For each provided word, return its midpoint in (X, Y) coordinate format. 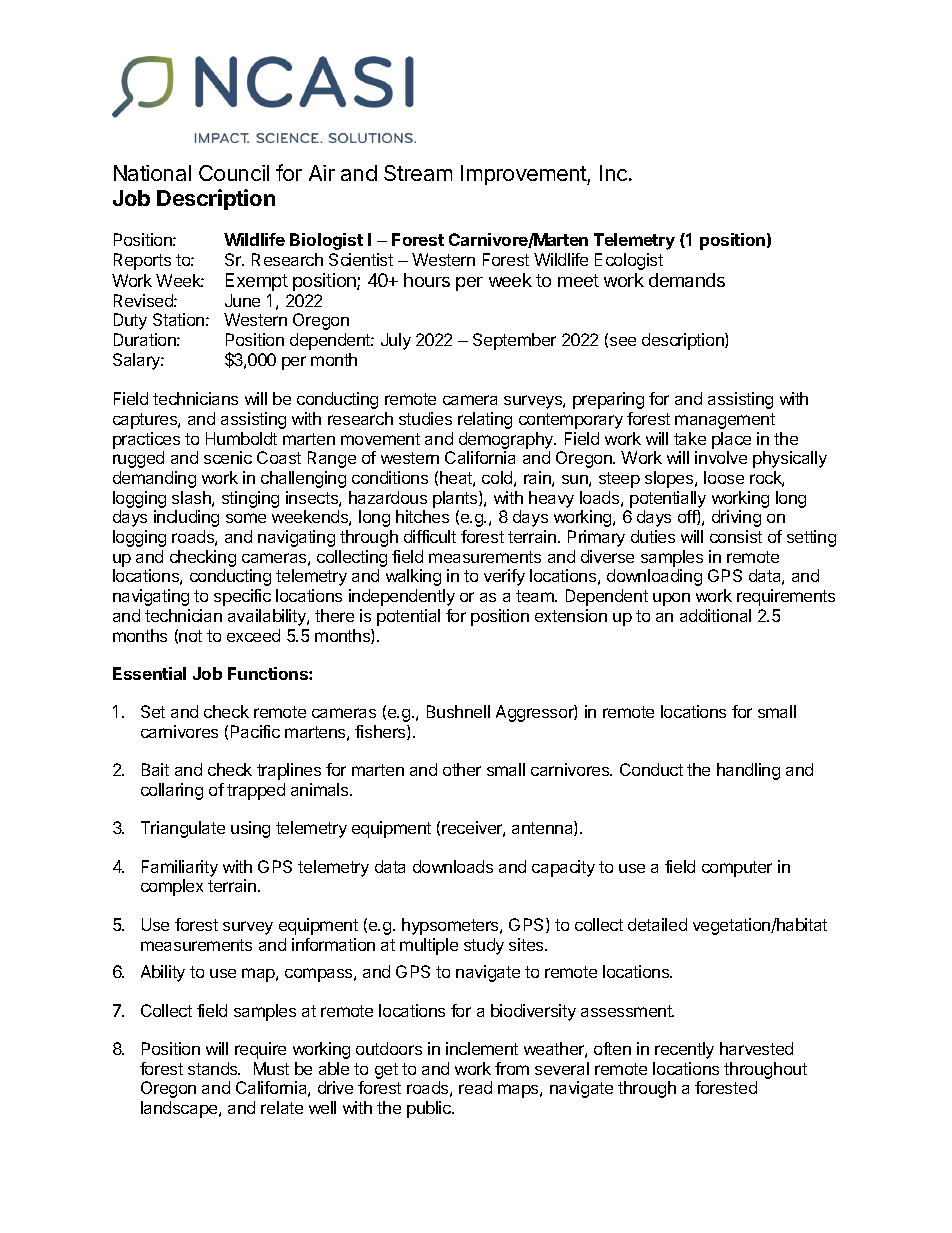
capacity (563, 868)
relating (485, 420)
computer (737, 869)
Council (234, 173)
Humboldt (241, 438)
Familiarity (180, 868)
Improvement (524, 175)
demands (687, 280)
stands (214, 1068)
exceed (253, 635)
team (536, 596)
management (725, 421)
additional (715, 615)
